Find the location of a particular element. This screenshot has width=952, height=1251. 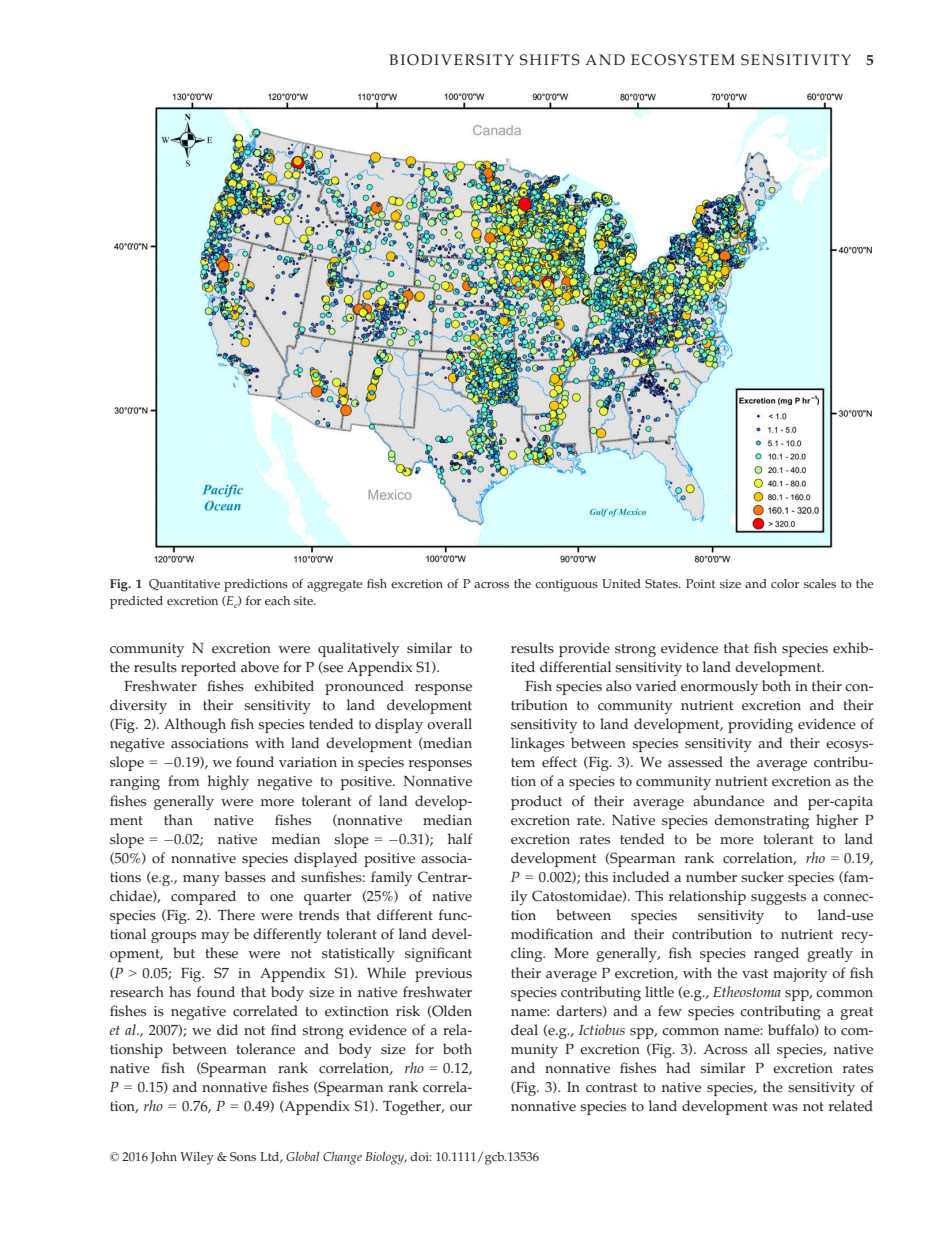

highly is located at coordinates (228, 782).
